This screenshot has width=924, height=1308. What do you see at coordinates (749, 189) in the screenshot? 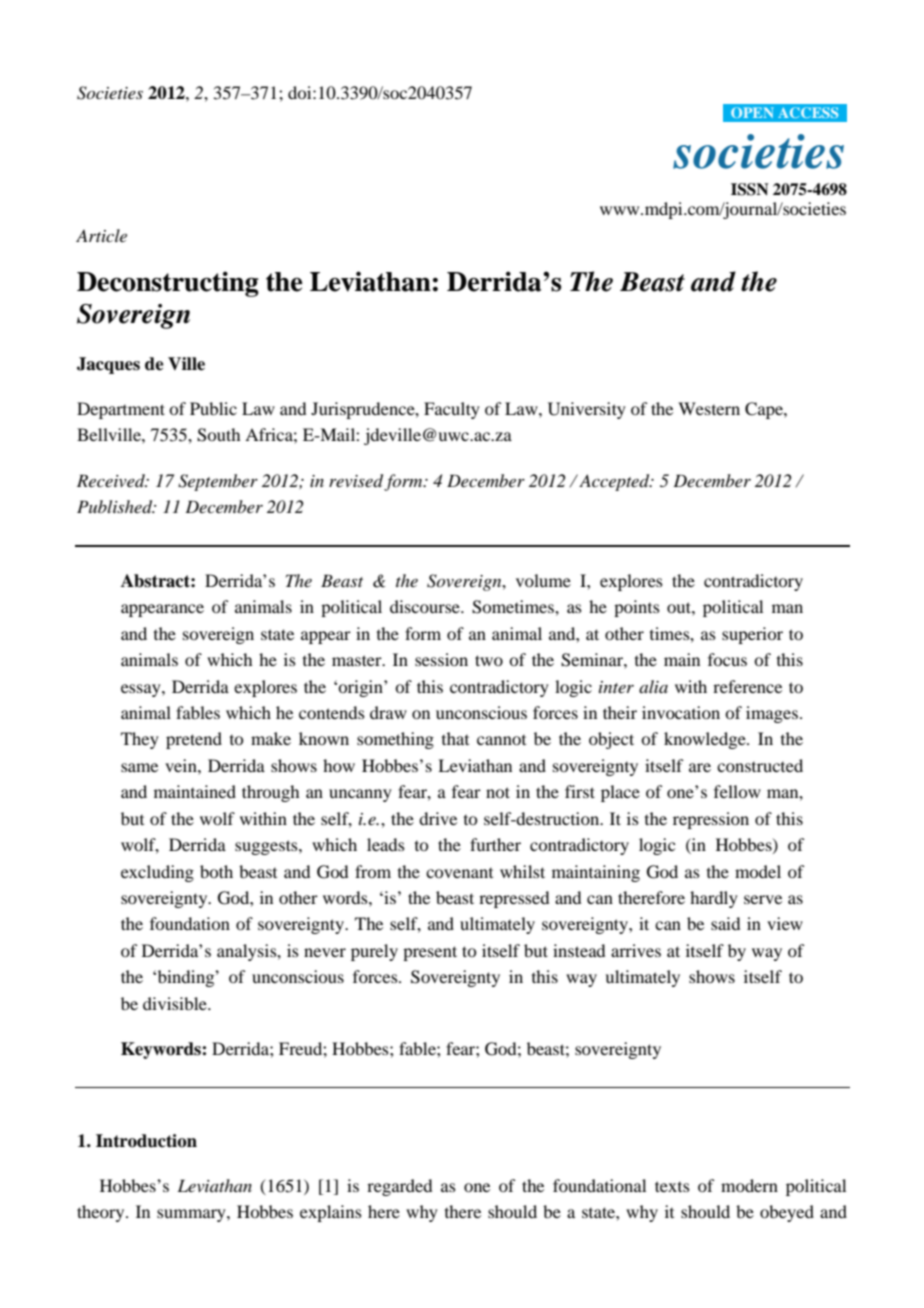
I see `ISSN` at bounding box center [749, 189].
